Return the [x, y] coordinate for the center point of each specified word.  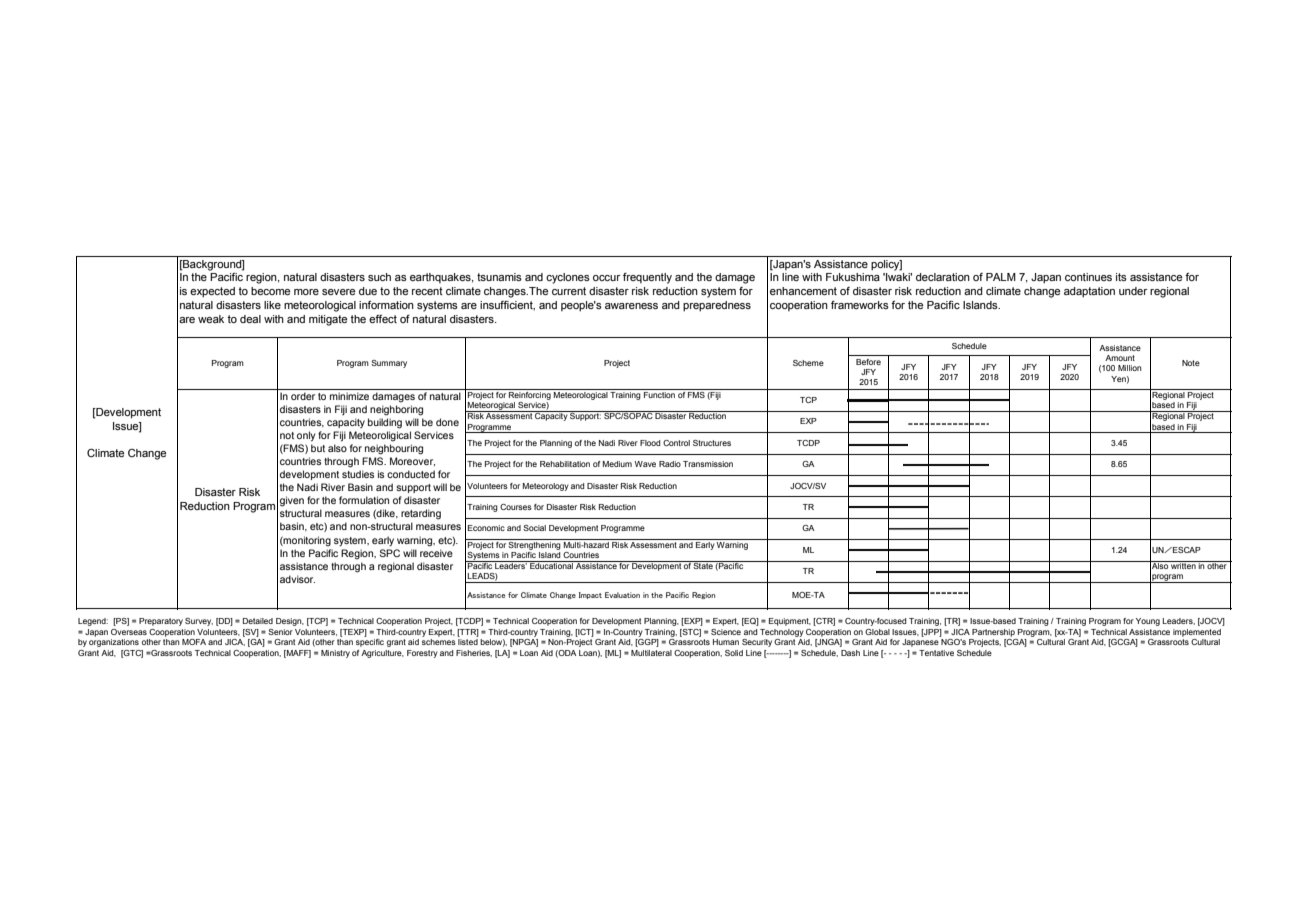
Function [659, 393]
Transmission [708, 464]
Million [1130, 368]
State [703, 565]
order [303, 396]
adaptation [1089, 292]
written [1183, 565]
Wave [645, 464]
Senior [280, 632]
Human [726, 642]
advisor [297, 579]
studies [358, 474]
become [270, 291]
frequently [647, 278]
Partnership [993, 633]
